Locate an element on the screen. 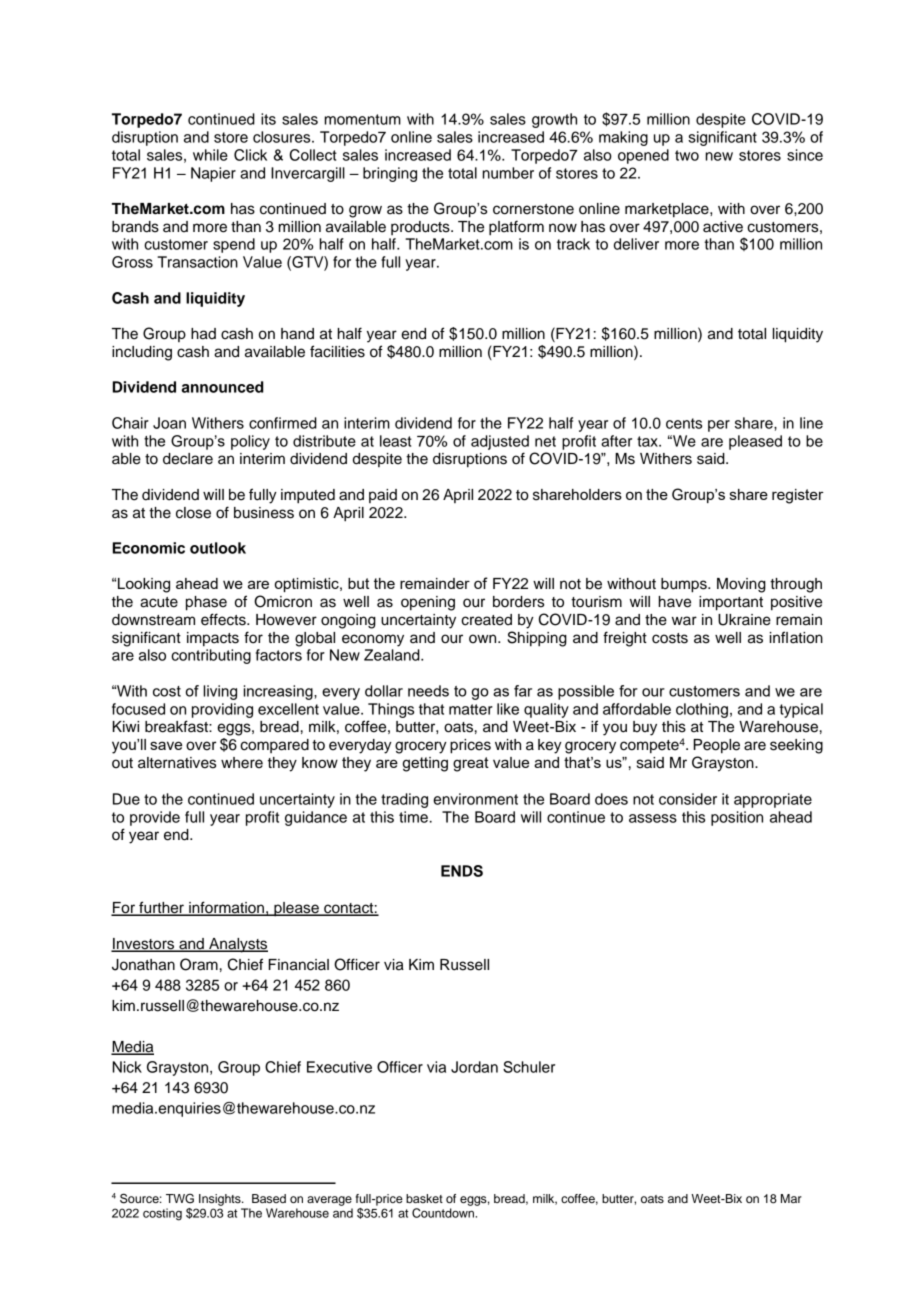  position is located at coordinates (737, 818).
